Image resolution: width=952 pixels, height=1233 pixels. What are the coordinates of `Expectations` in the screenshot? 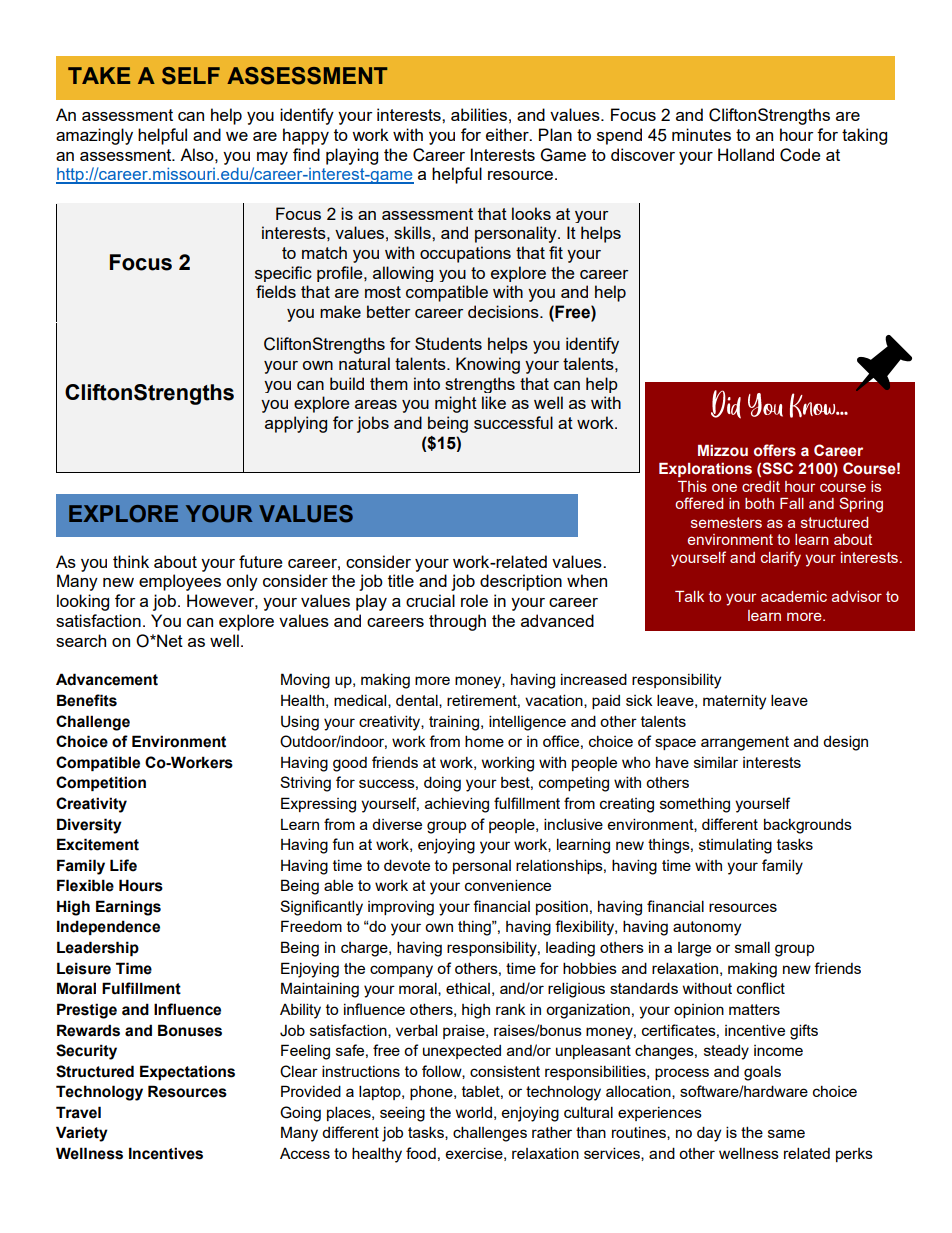 It's located at (187, 1072).
